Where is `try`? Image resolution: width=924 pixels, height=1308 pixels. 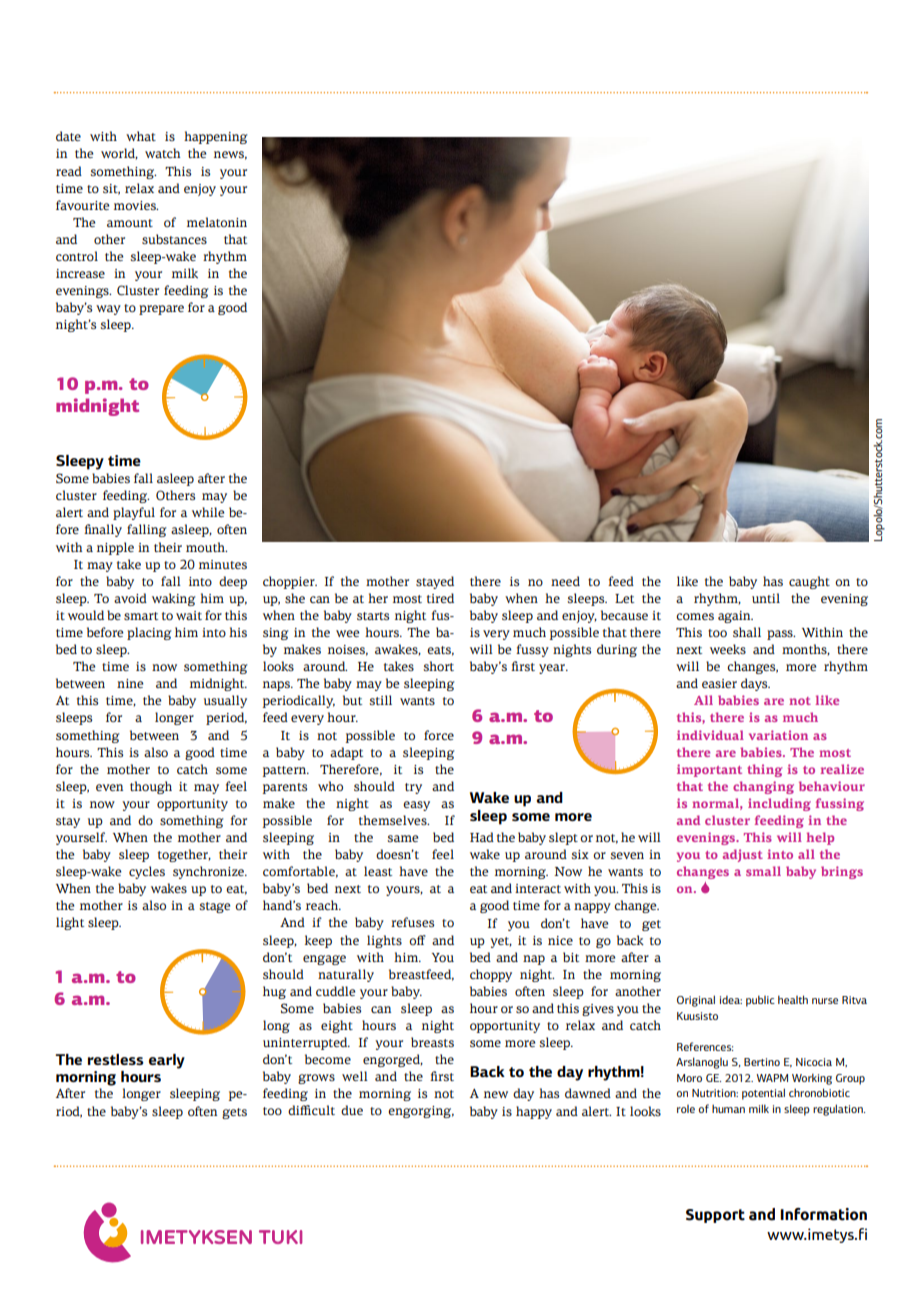
try is located at coordinates (413, 788).
